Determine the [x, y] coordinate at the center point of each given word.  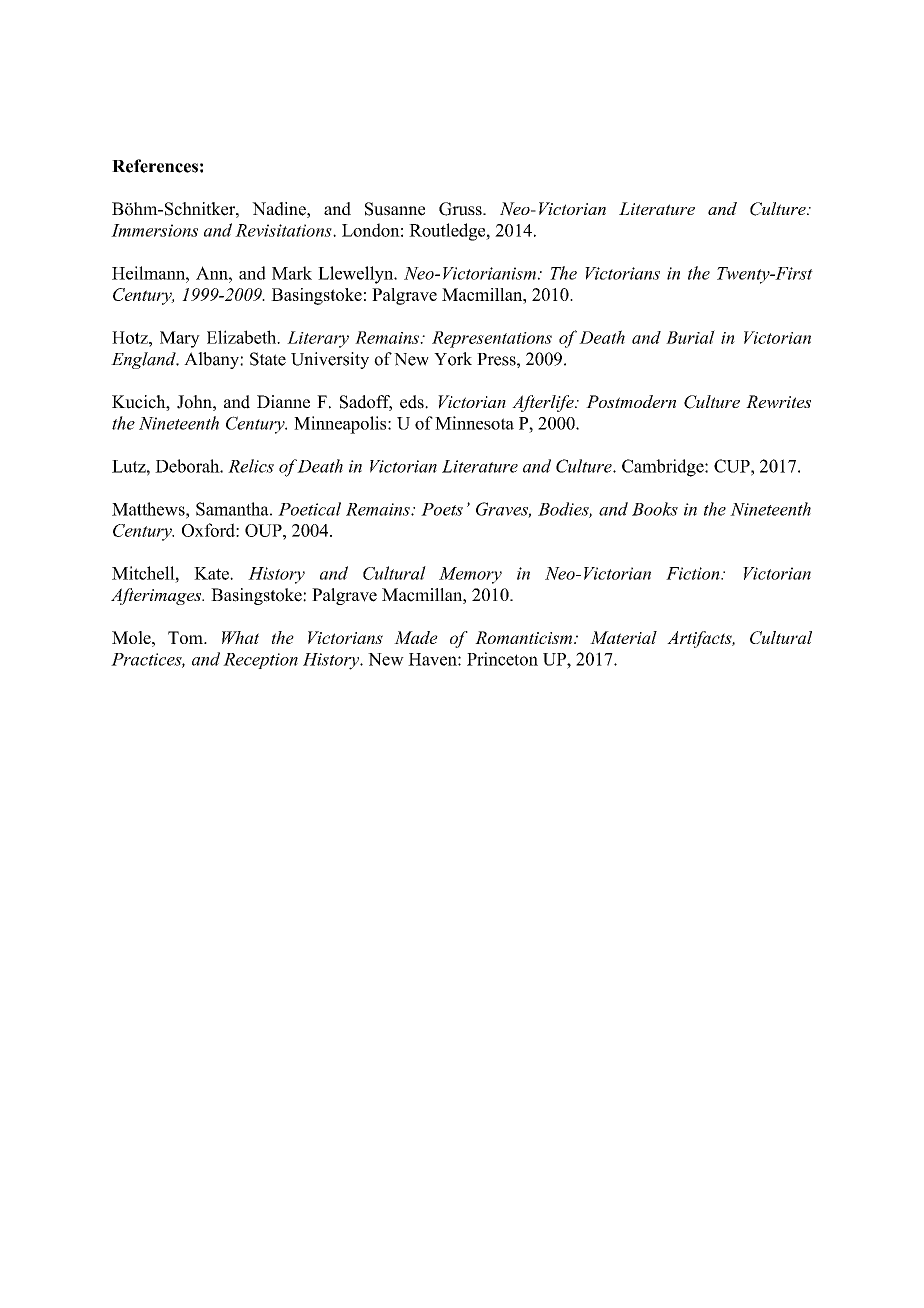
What [240, 637]
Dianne [283, 401]
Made [416, 637]
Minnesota [474, 423]
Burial [690, 337]
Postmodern [631, 401]
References [155, 166]
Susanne [395, 209]
